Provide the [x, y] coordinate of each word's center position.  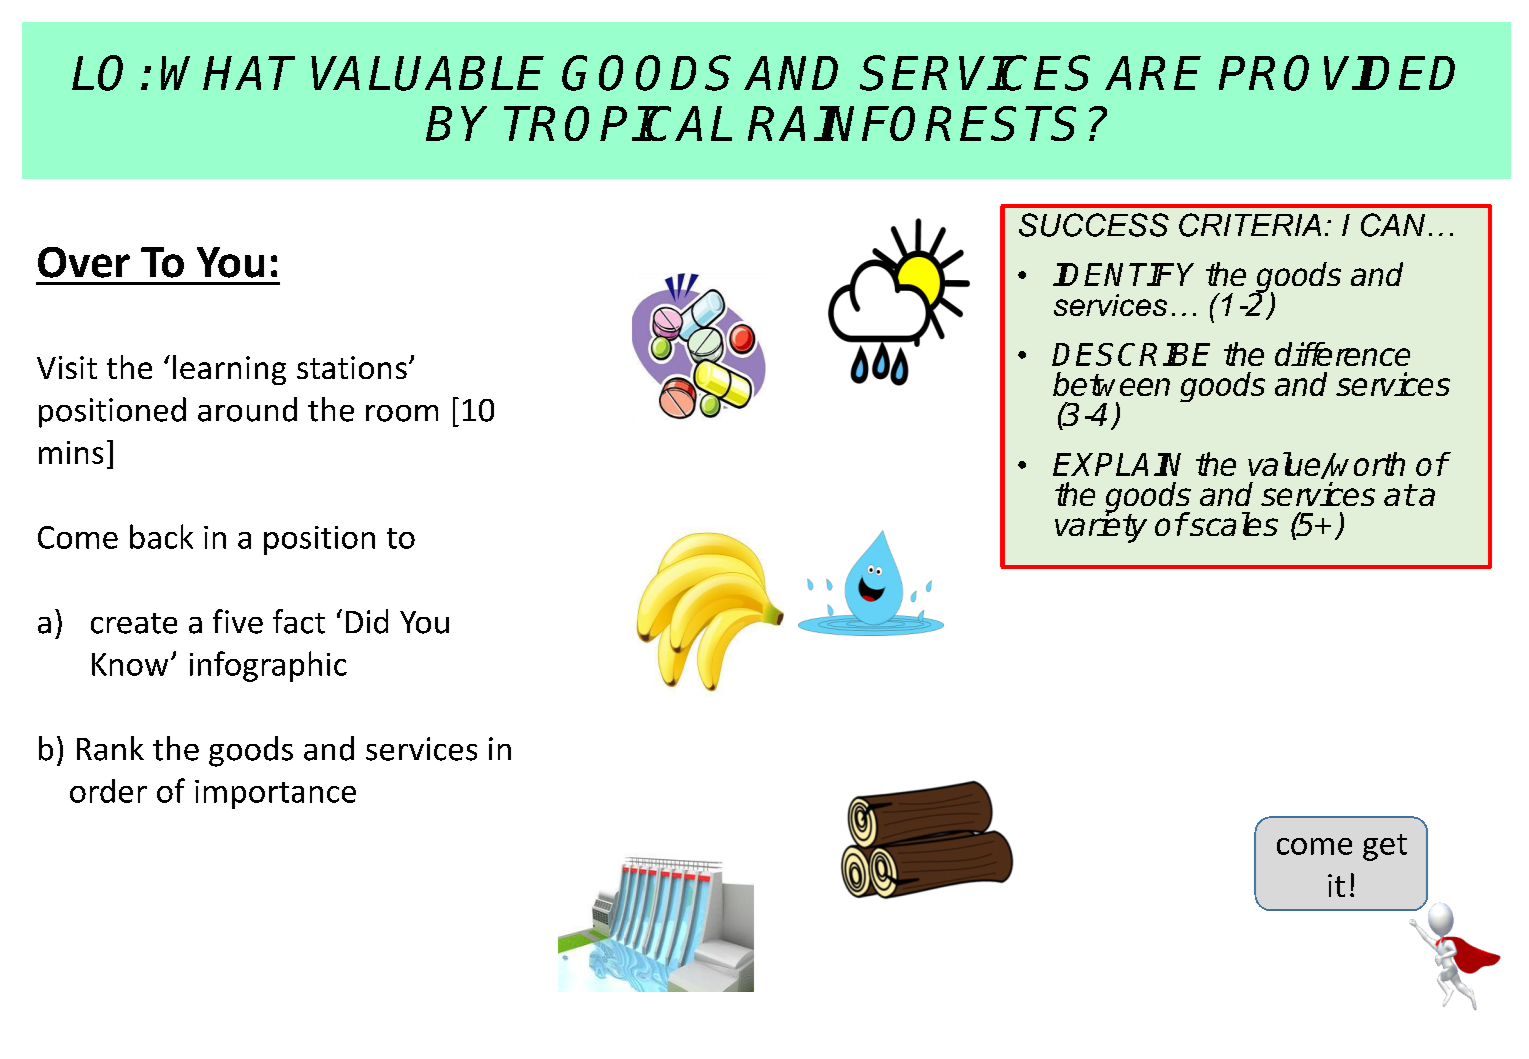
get [1385, 847]
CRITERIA [1250, 225]
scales [1233, 524]
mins [71, 452]
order [108, 791]
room [402, 413]
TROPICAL [618, 123]
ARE [1153, 73]
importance [275, 794]
